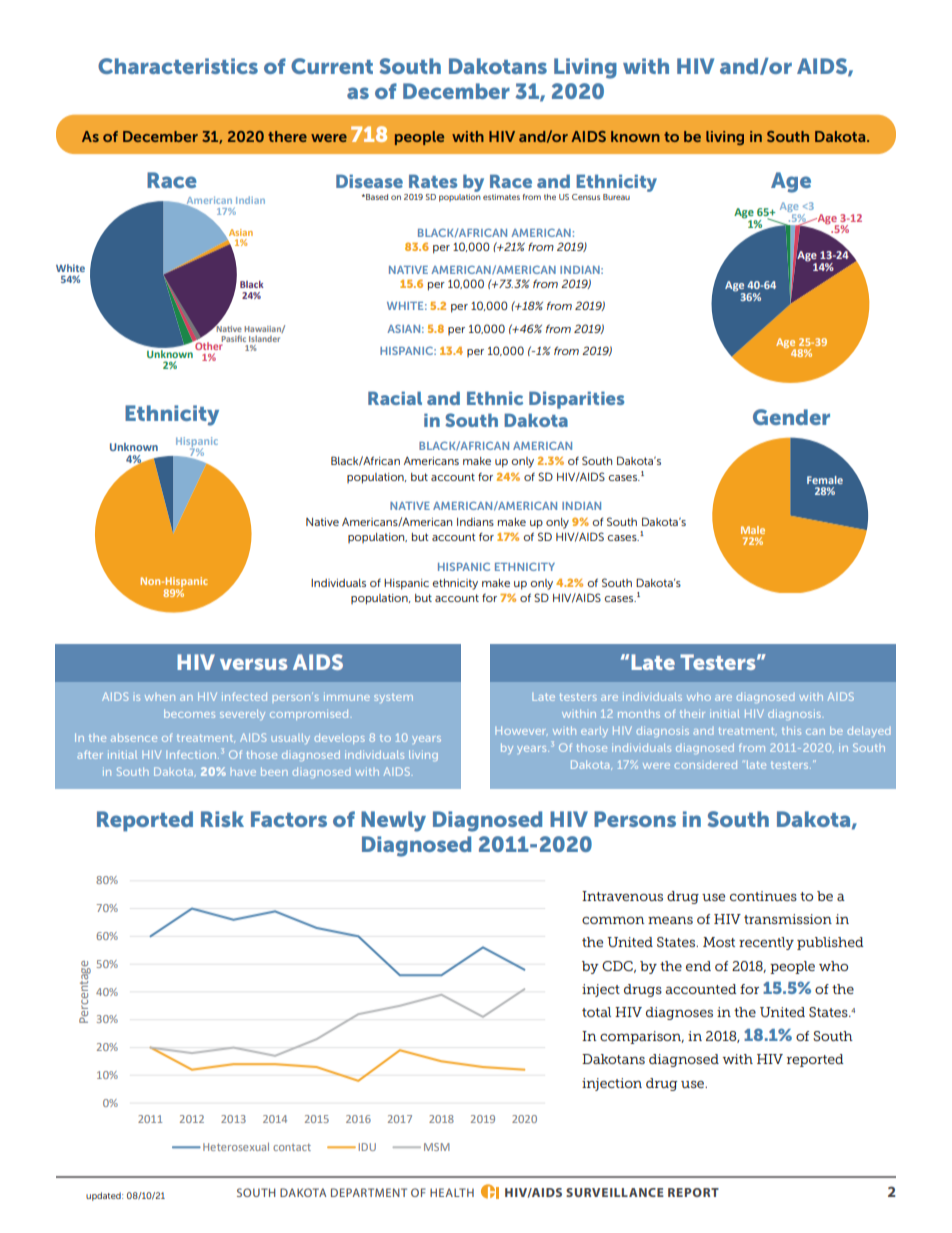  Describe the element at coordinates (253, 664) in the page. I see `versus` at that location.
